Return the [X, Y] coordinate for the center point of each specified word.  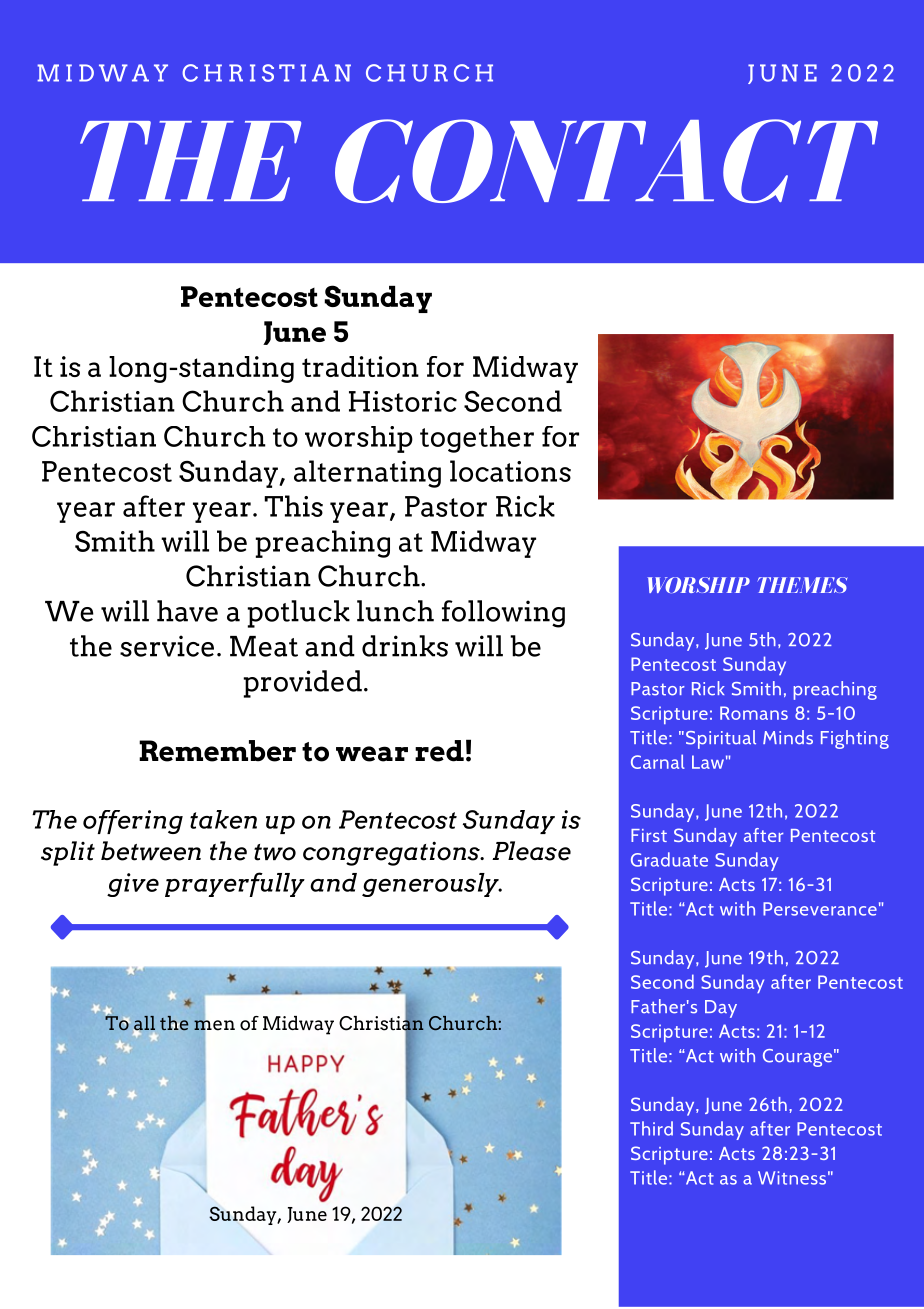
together [477, 439]
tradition [360, 366]
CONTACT [606, 161]
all [144, 1024]
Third [651, 1128]
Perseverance [820, 909]
